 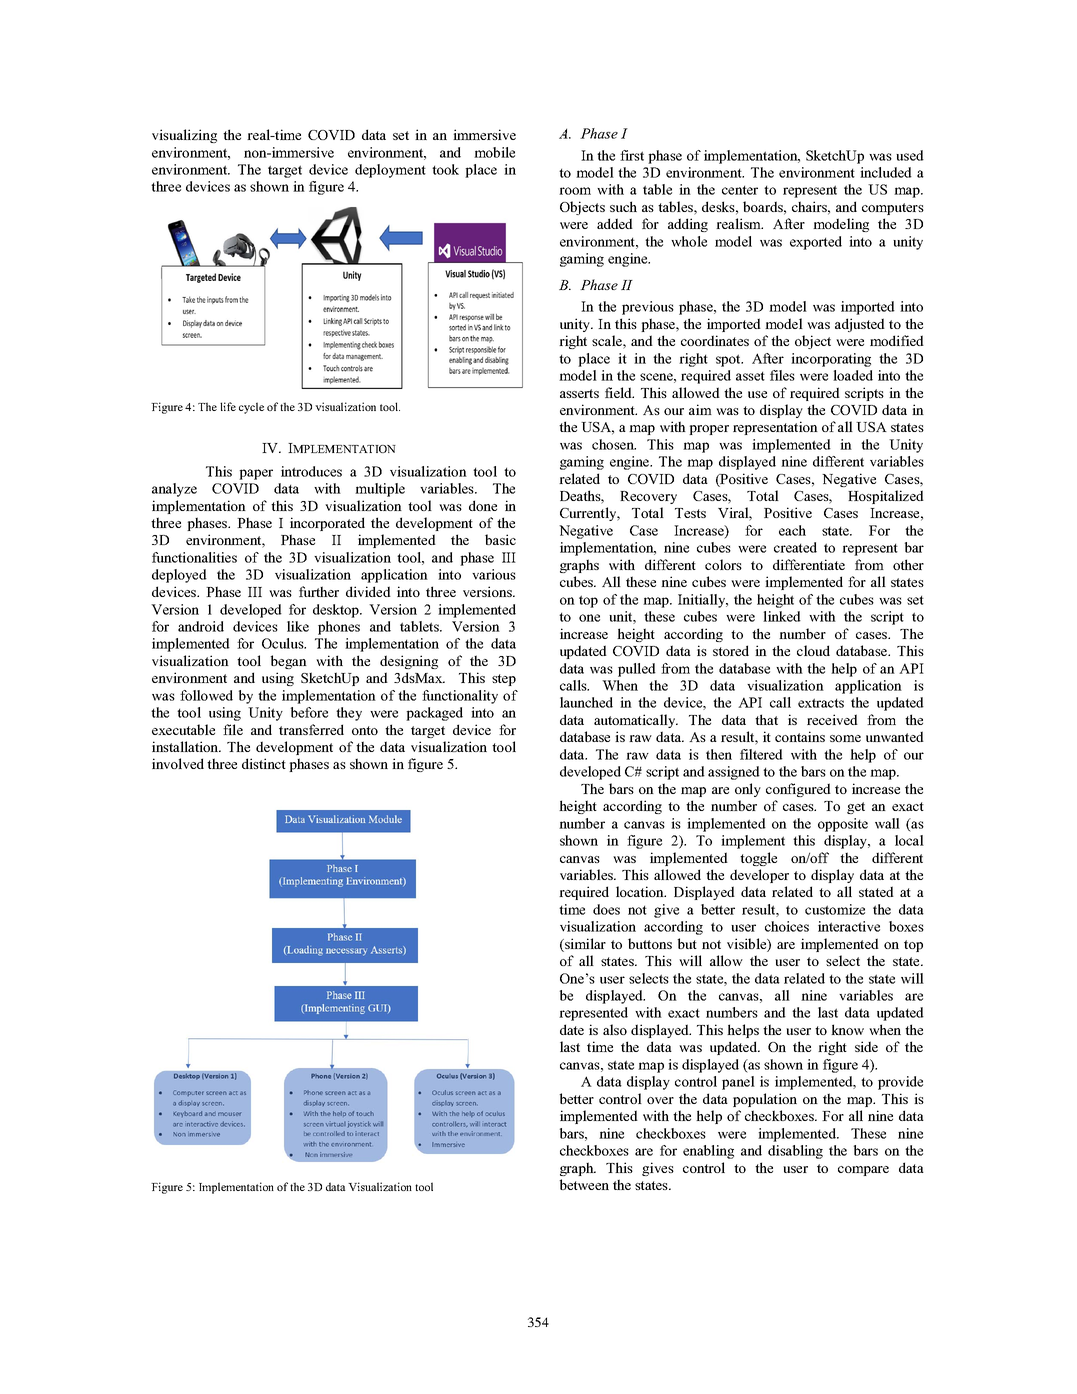 What do you see at coordinates (606, 909) in the screenshot?
I see `does` at bounding box center [606, 909].
